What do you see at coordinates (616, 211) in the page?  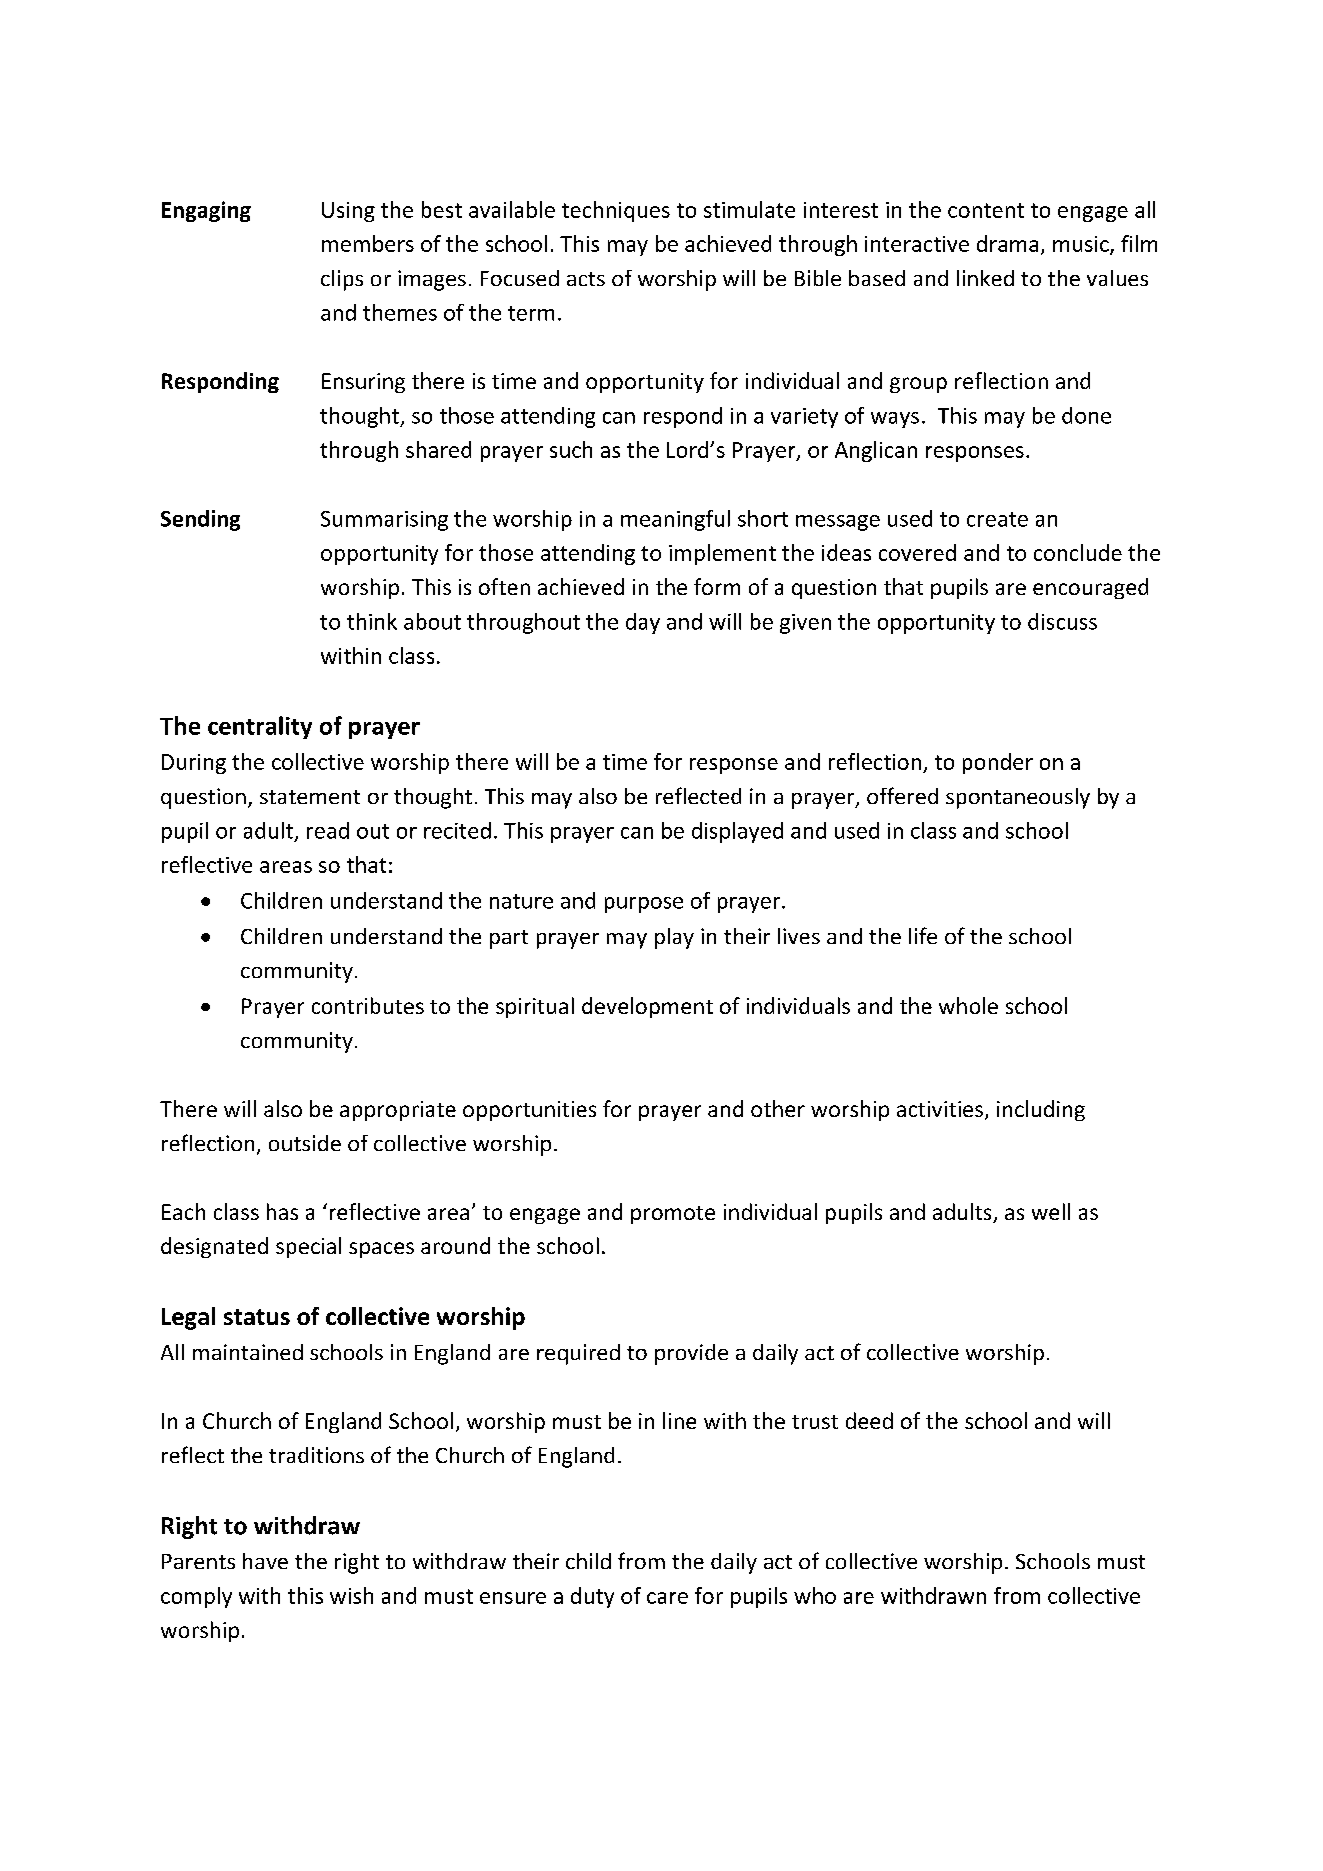 I see `techniques` at bounding box center [616, 211].
